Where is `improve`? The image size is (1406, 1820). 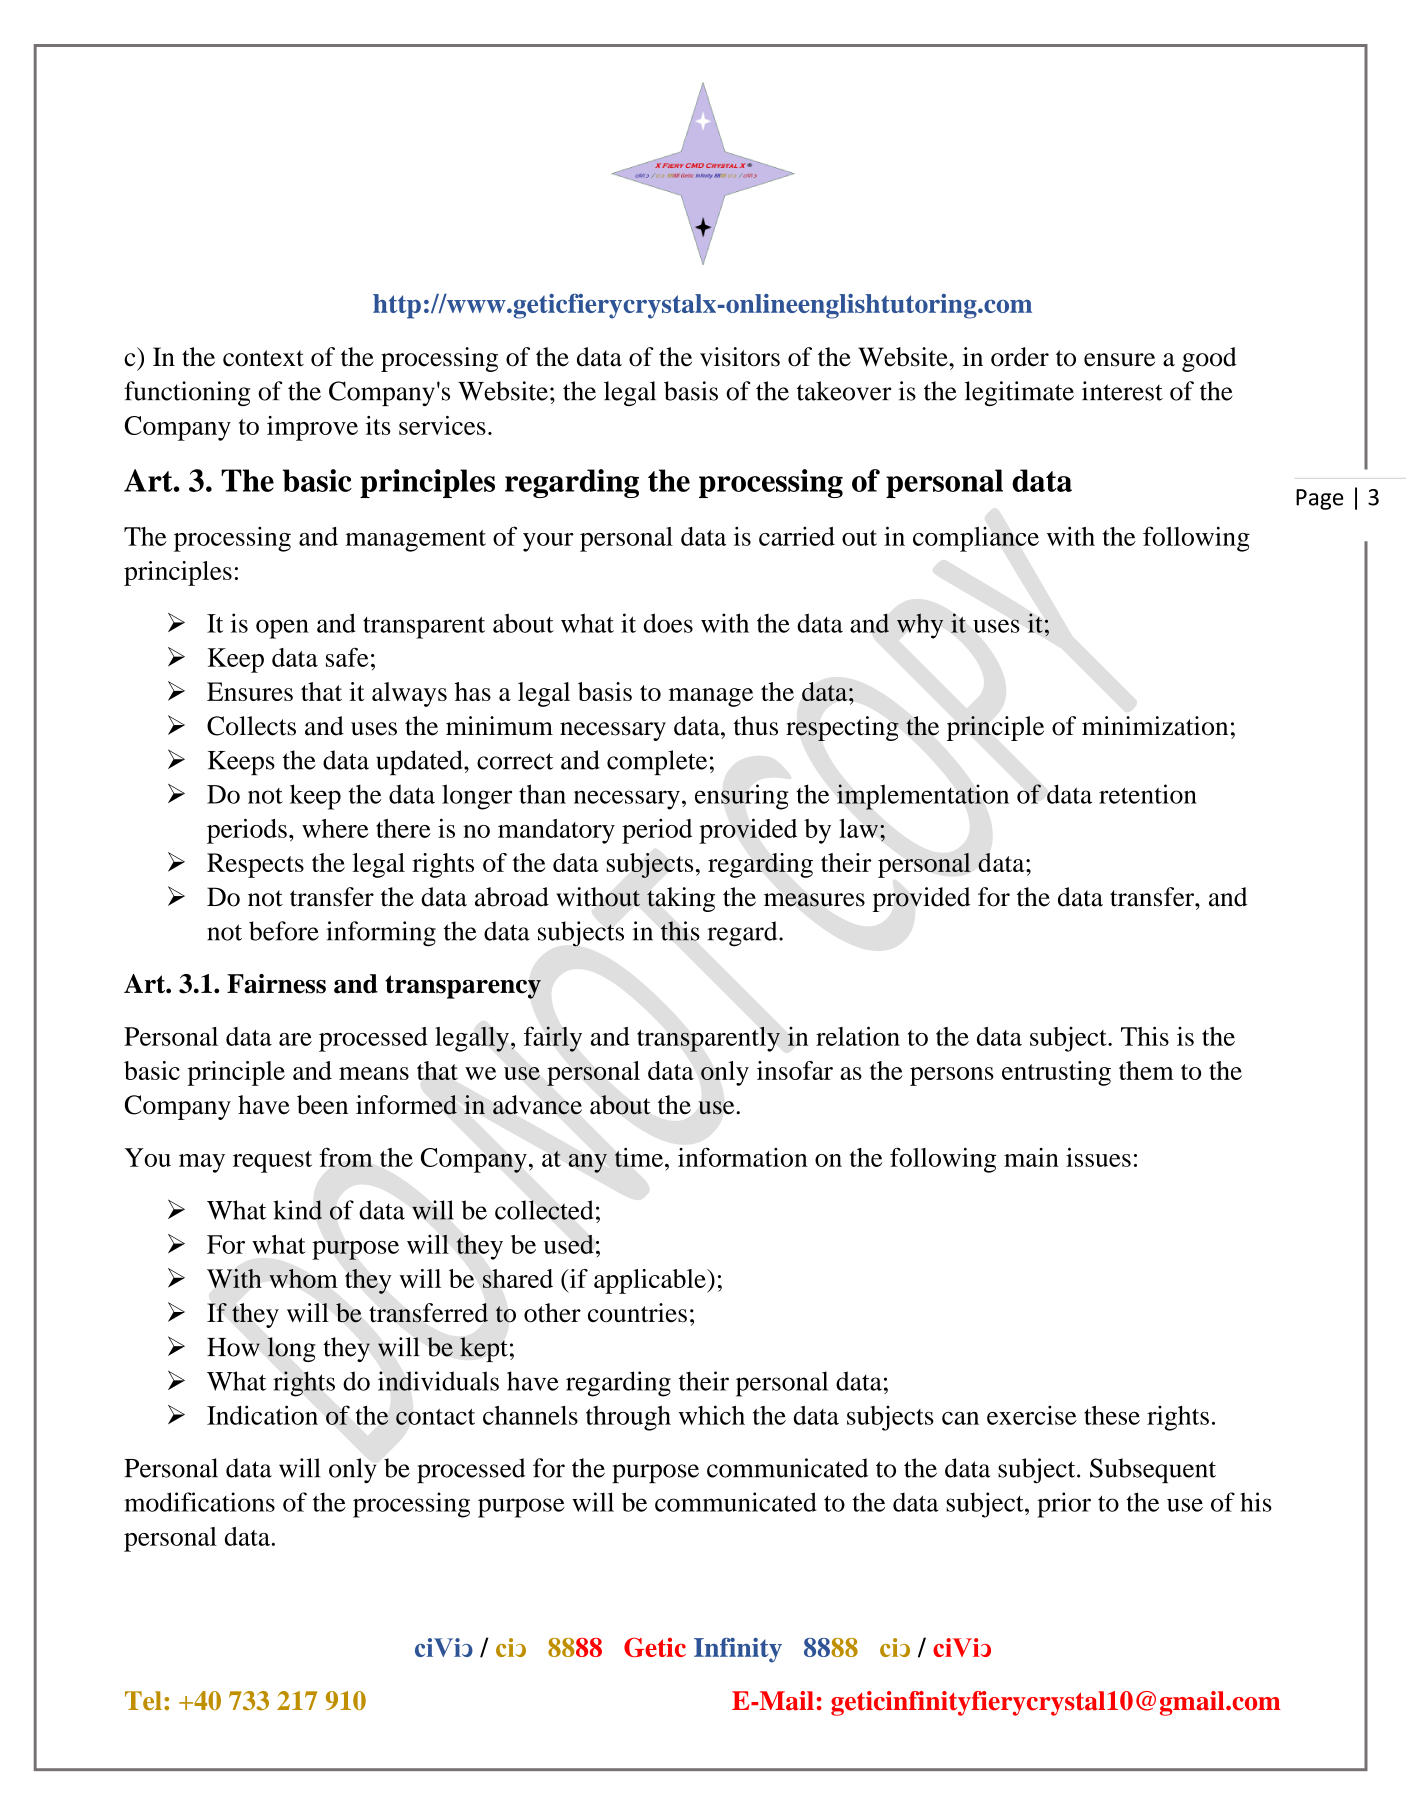 improve is located at coordinates (312, 428).
